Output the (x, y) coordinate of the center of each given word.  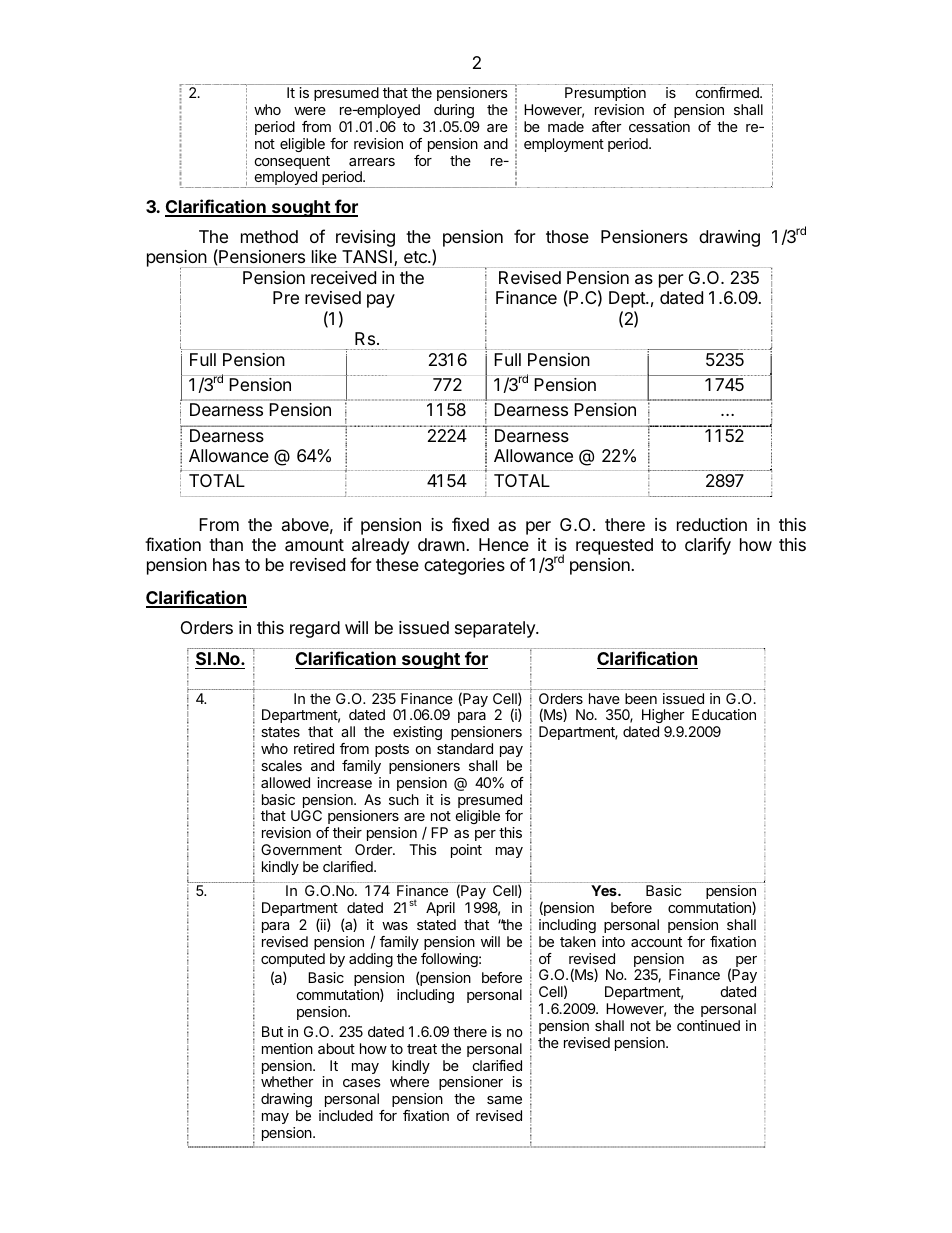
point (466, 851)
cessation (659, 126)
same (504, 1100)
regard (315, 629)
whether (287, 1081)
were (310, 111)
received (343, 277)
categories (464, 566)
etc (416, 257)
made (566, 126)
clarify (708, 546)
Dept (628, 299)
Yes (605, 890)
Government (301, 849)
